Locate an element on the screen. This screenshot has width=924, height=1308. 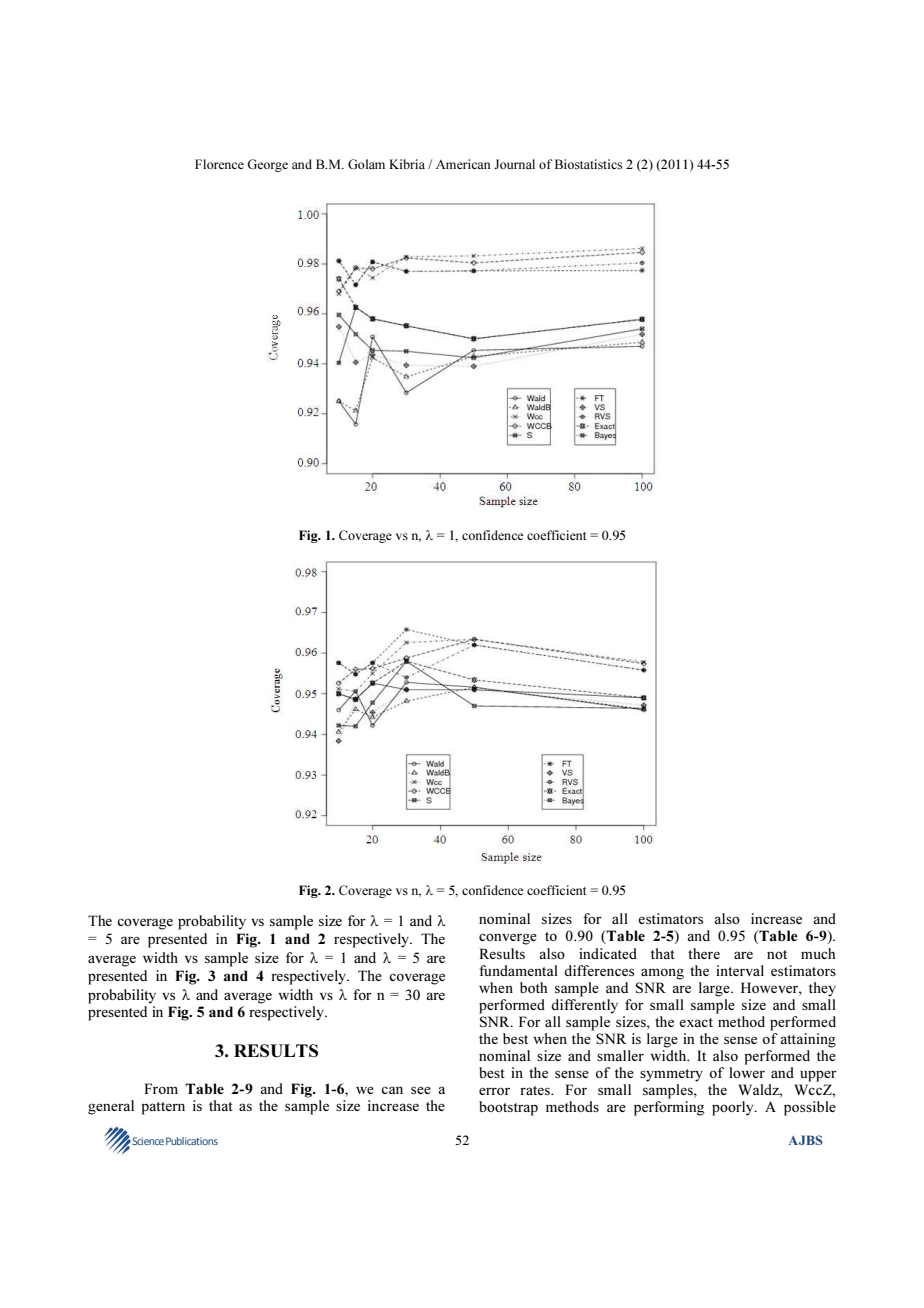
From is located at coordinates (161, 1088).
